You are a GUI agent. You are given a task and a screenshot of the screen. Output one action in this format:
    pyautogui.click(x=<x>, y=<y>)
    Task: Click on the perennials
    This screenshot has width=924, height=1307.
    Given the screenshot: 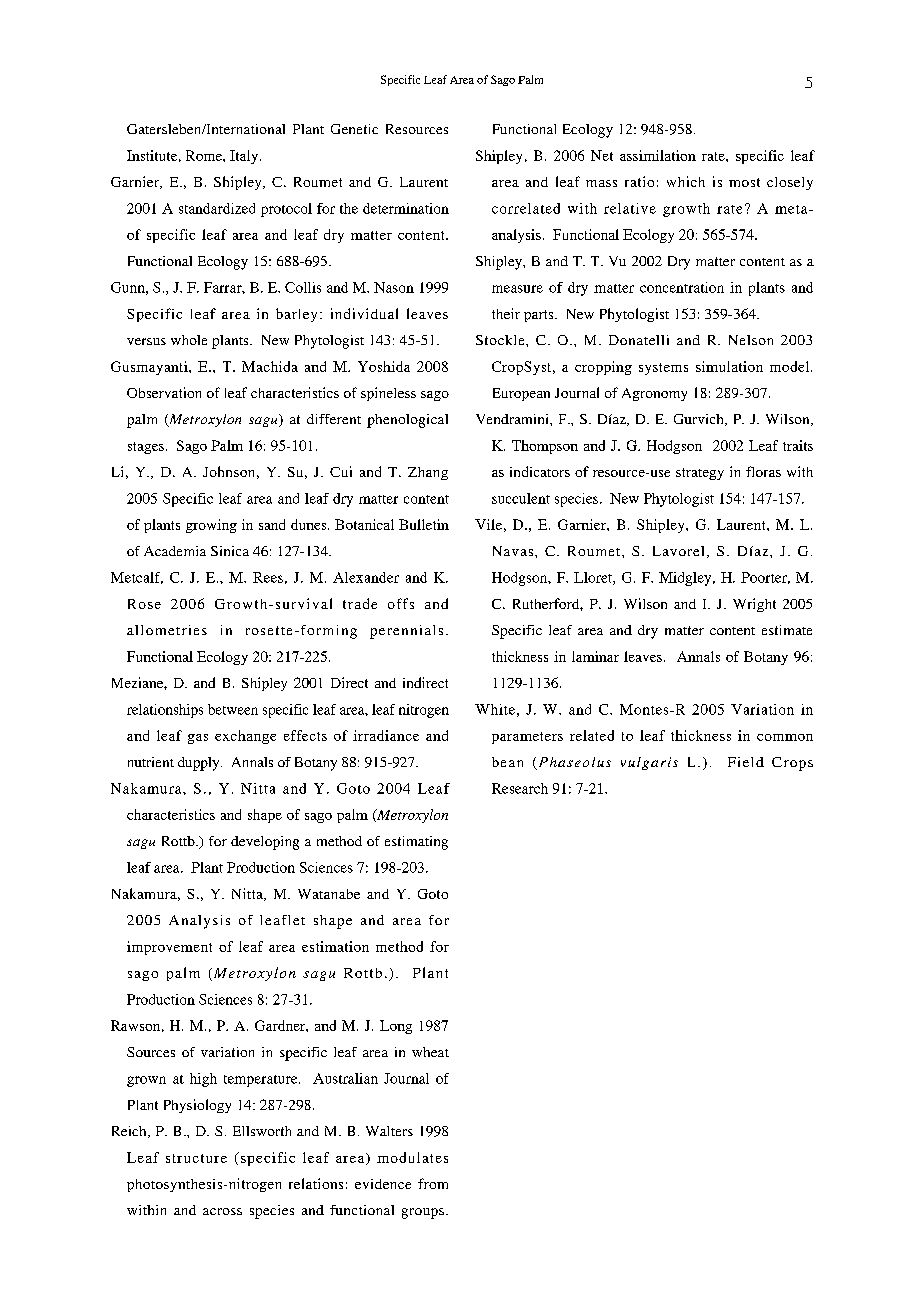 What is the action you would take?
    pyautogui.click(x=406, y=632)
